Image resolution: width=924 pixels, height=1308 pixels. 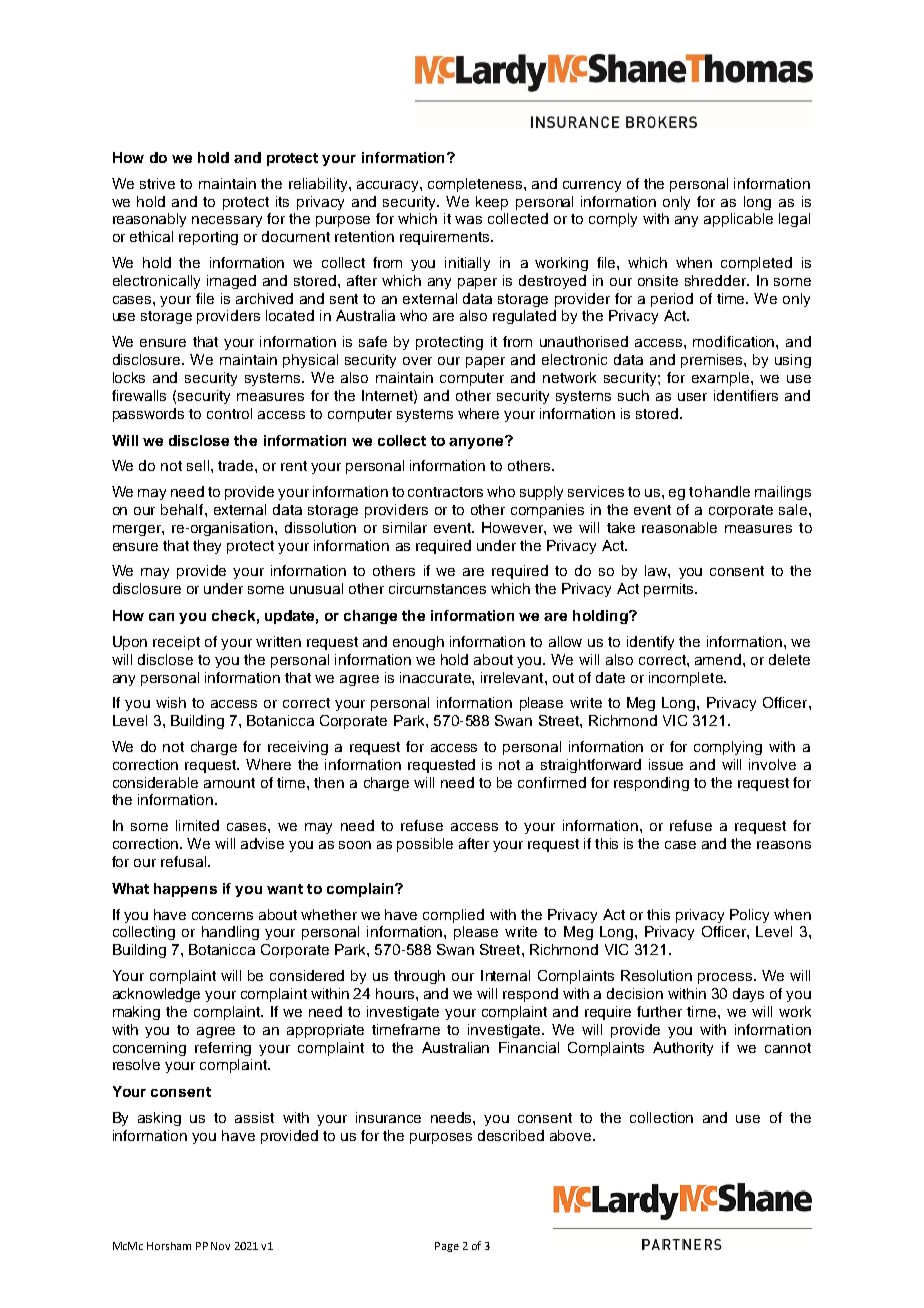 I want to click on they, so click(x=207, y=547).
